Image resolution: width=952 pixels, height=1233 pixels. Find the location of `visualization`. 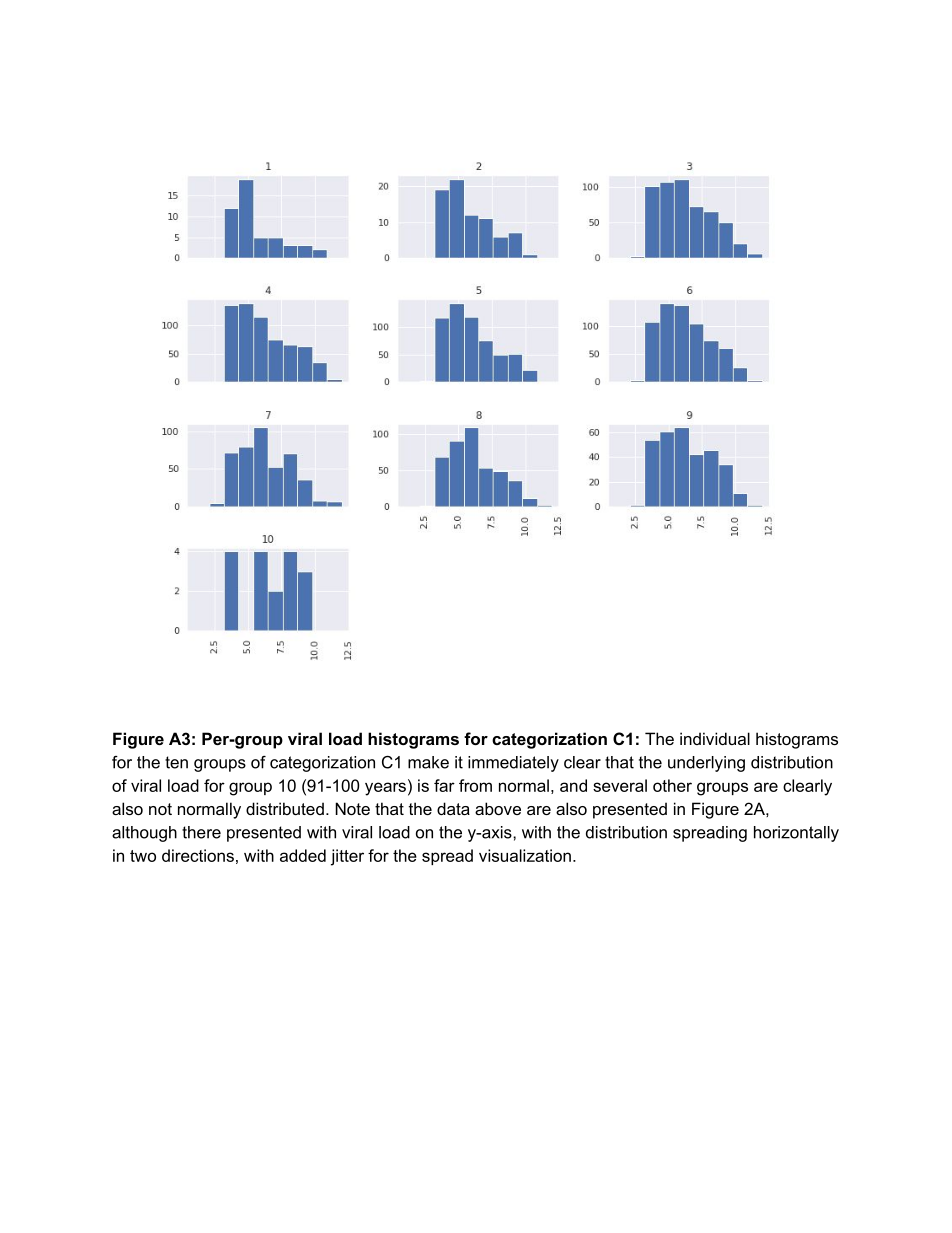

visualization is located at coordinates (525, 855).
